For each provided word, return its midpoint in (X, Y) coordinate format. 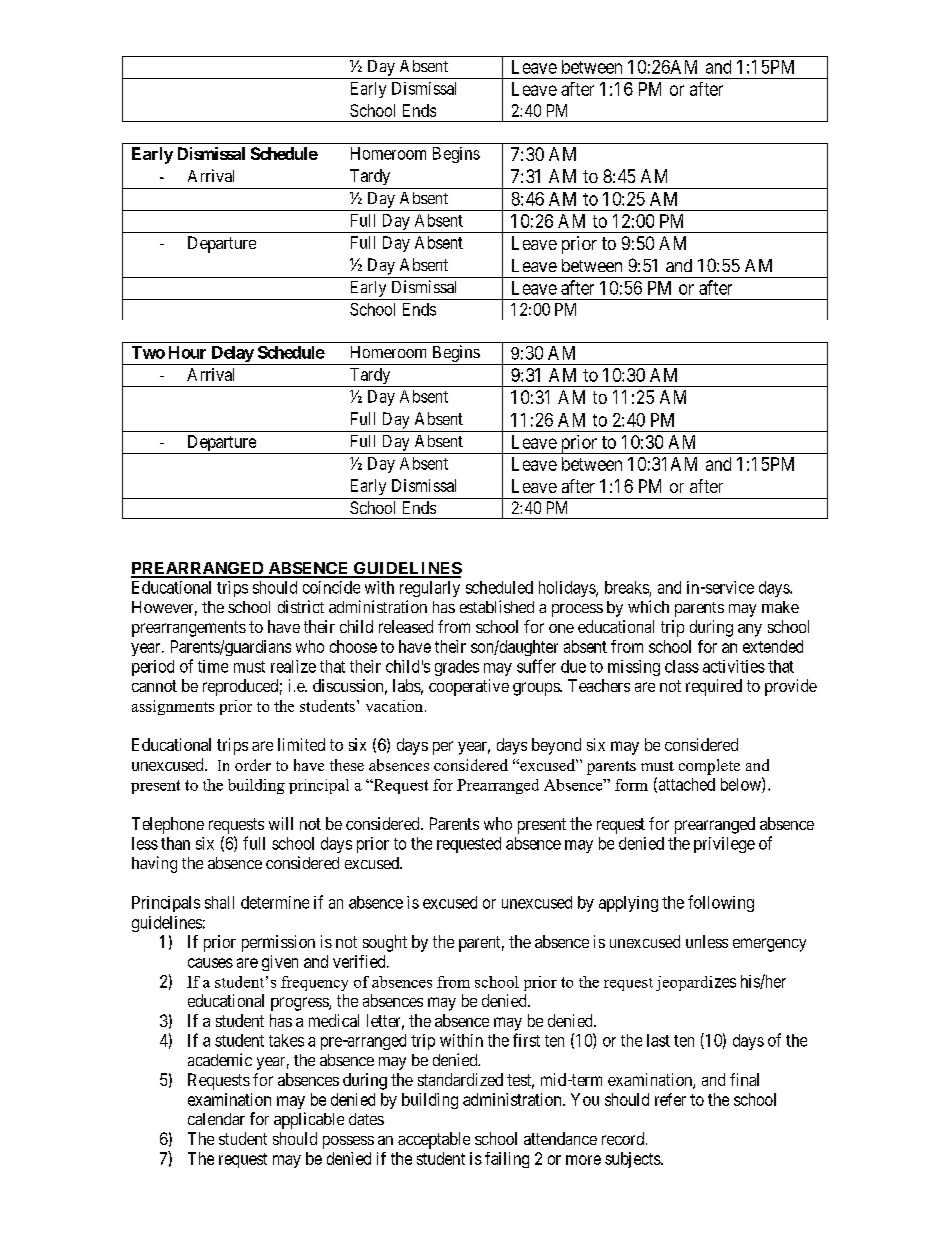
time (213, 666)
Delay (232, 355)
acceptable (434, 1140)
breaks (627, 587)
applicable (309, 1120)
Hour (187, 352)
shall (219, 902)
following (721, 903)
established (497, 606)
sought (385, 943)
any (750, 630)
